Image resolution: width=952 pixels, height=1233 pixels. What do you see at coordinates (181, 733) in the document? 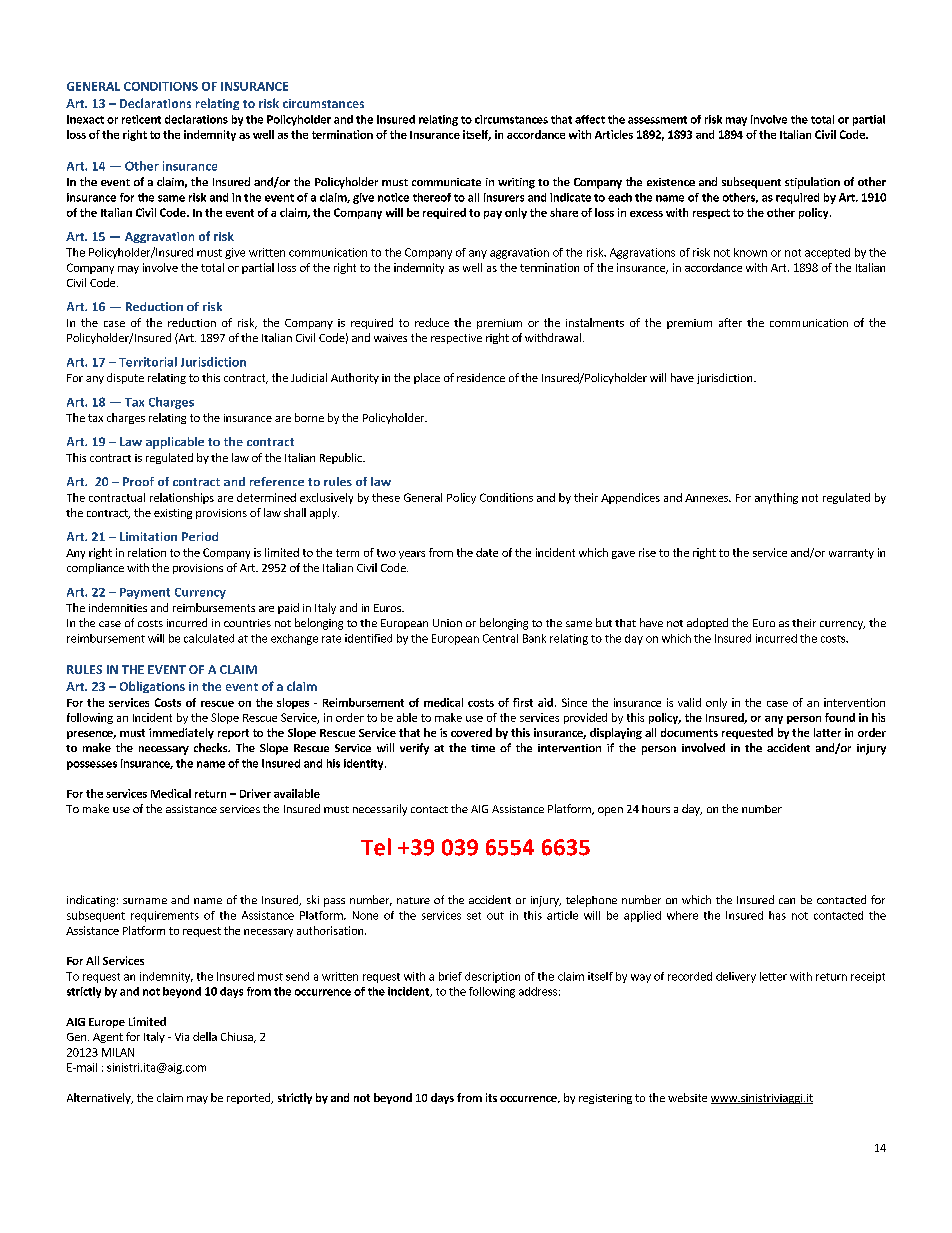
I see `immediately` at bounding box center [181, 733].
